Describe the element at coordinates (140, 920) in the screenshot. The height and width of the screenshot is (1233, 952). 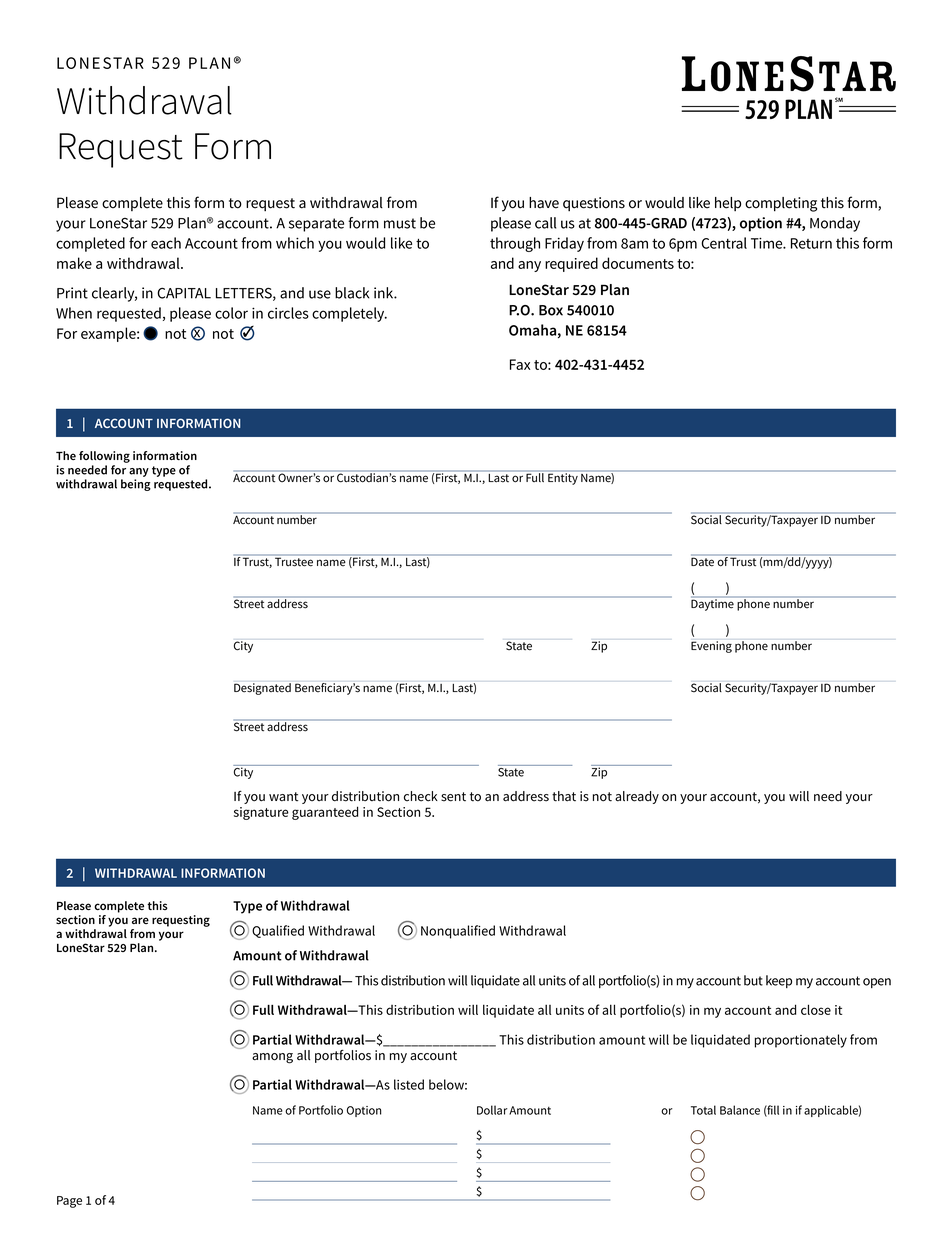
I see `are` at that location.
